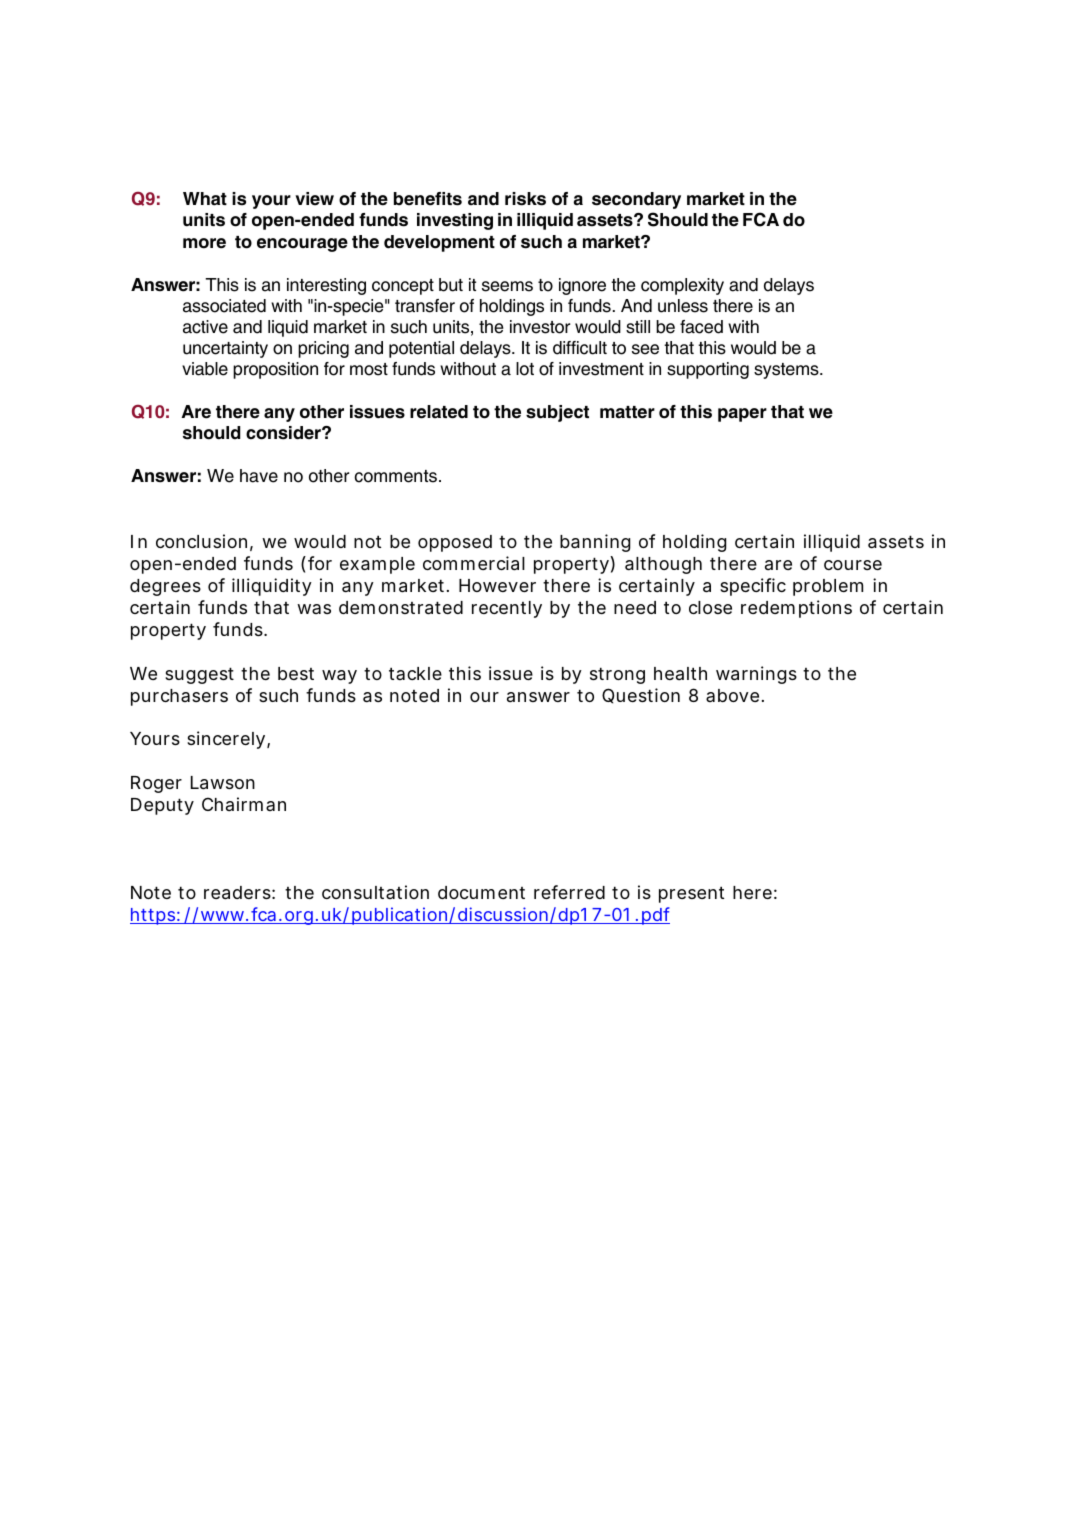  What do you see at coordinates (275, 370) in the page?
I see `proposition` at bounding box center [275, 370].
